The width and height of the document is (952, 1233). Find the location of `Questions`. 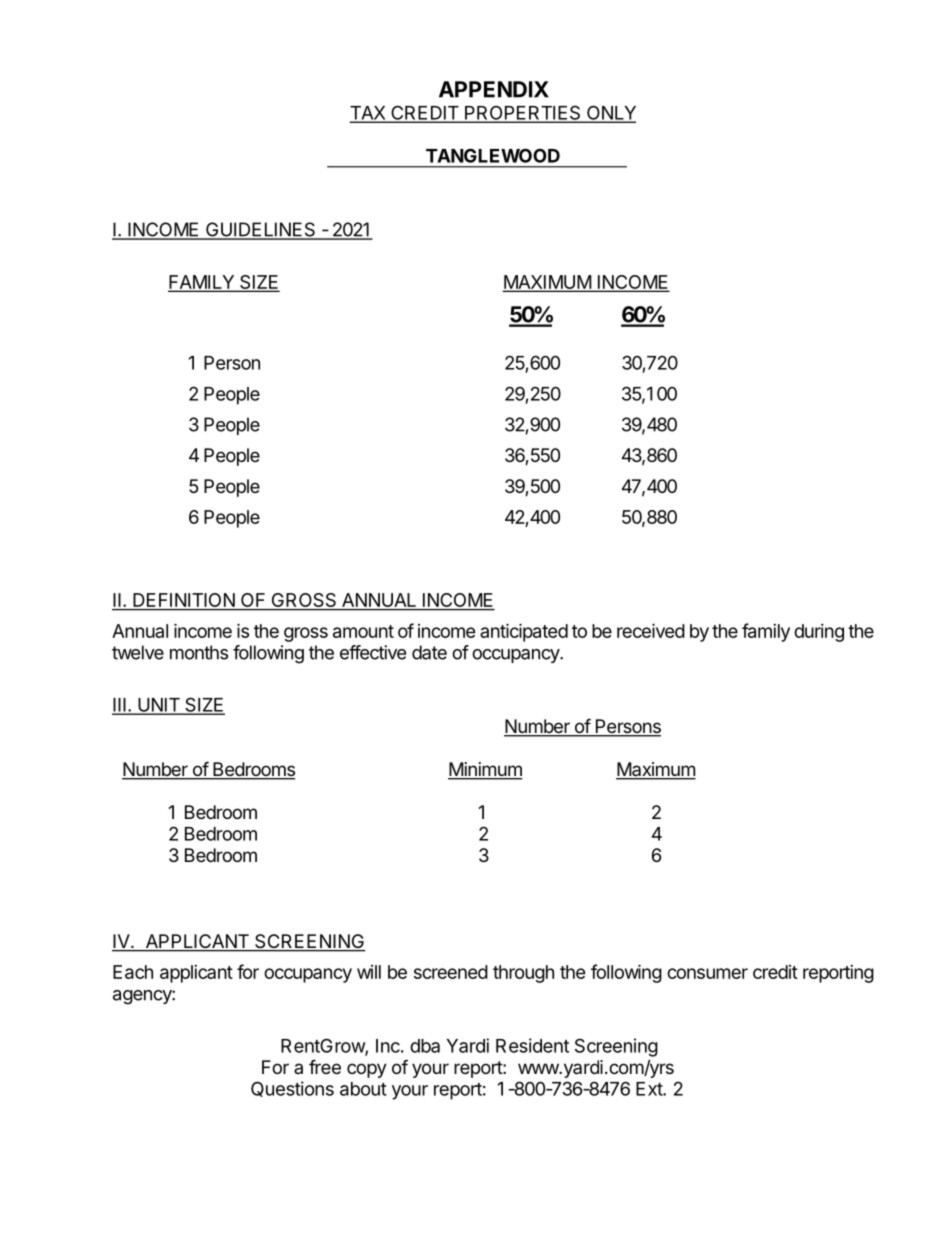

Questions is located at coordinates (292, 1089).
